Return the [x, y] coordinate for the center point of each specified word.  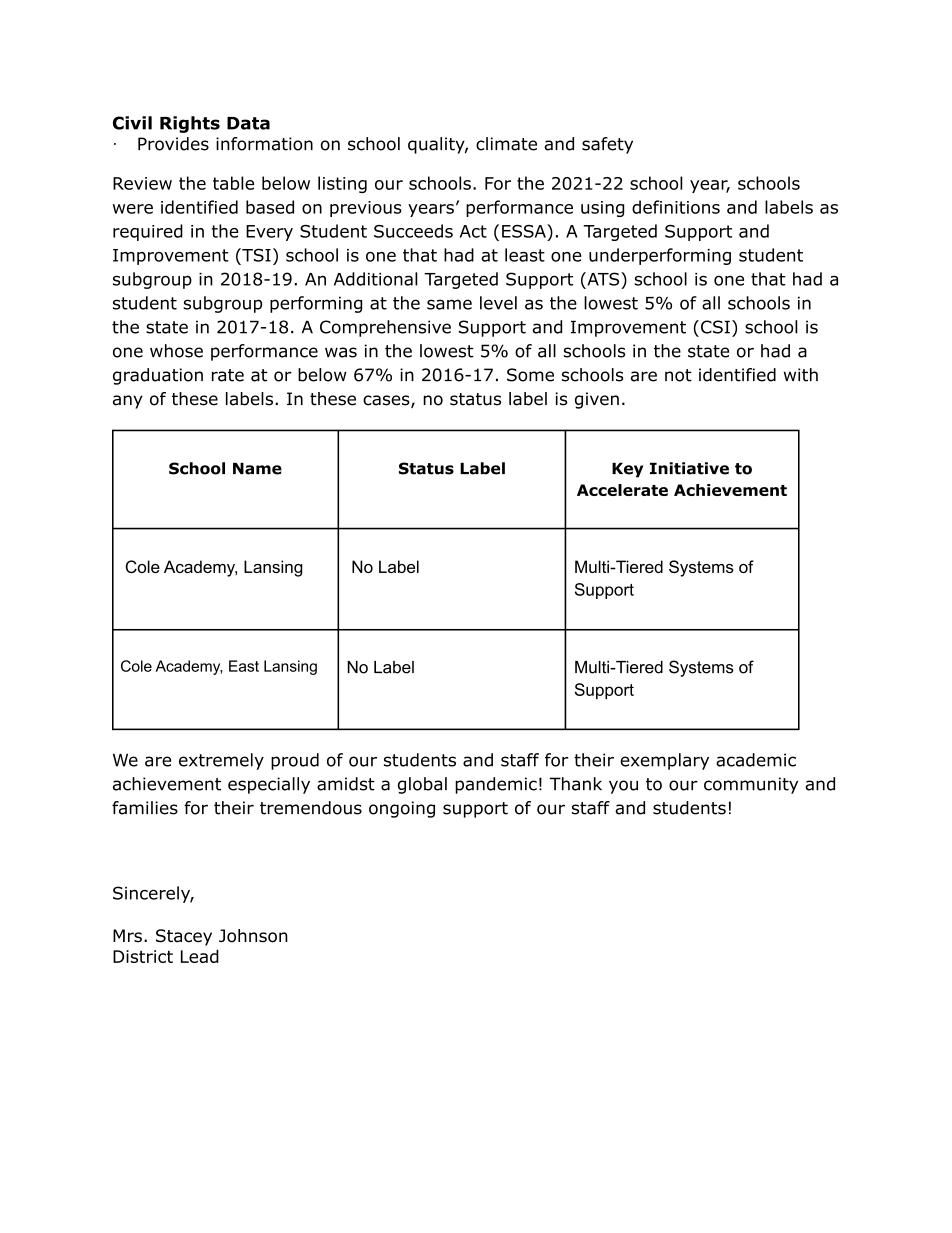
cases [387, 401]
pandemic [496, 785]
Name [257, 468]
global [422, 785]
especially [269, 785]
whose [176, 351]
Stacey [184, 937]
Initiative [689, 468]
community [751, 785]
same [449, 304]
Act [473, 231]
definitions [676, 207]
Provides [173, 144]
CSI [715, 327]
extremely [221, 761]
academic [756, 760]
